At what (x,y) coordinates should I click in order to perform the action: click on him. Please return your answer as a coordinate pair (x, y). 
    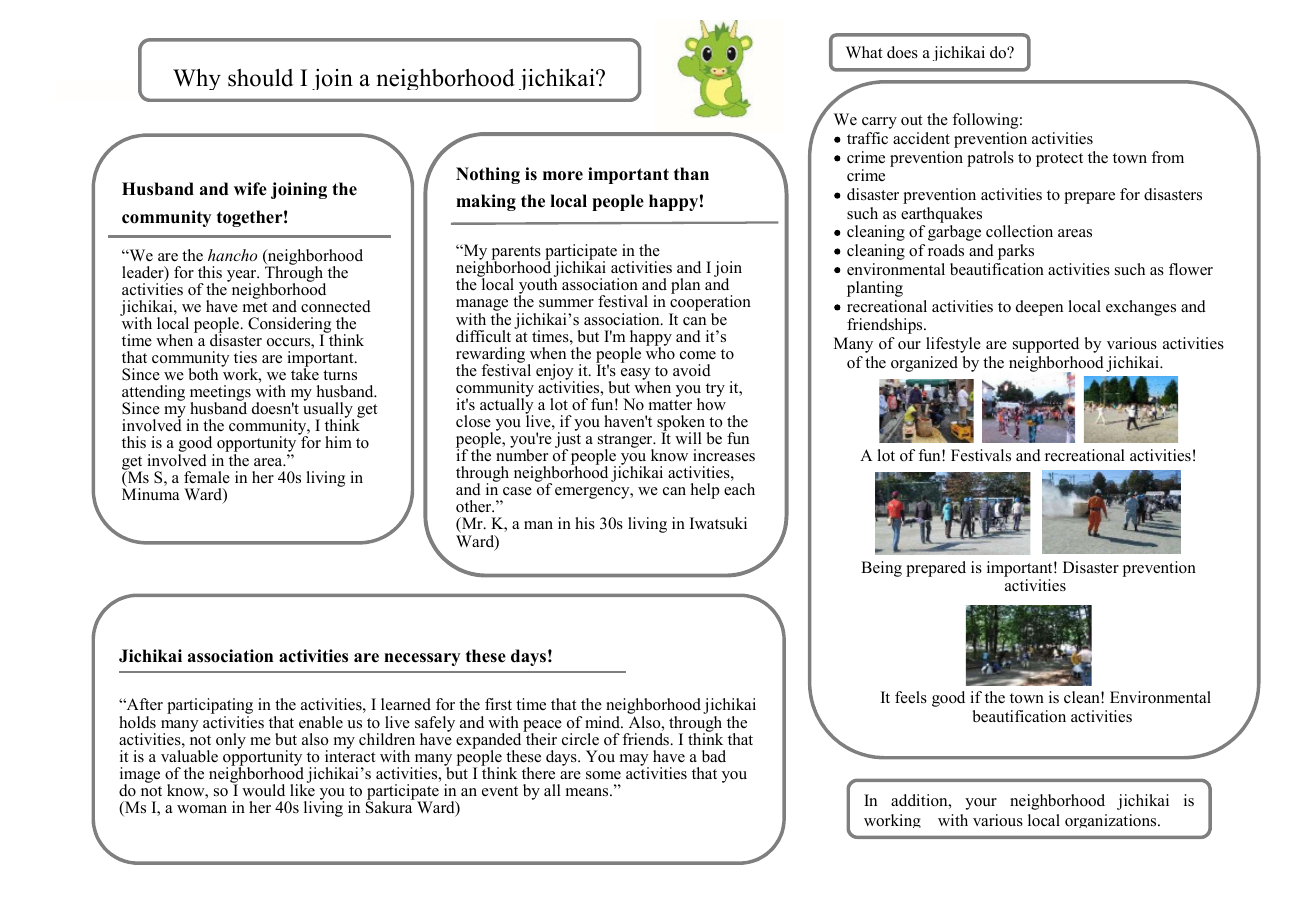
    Looking at the image, I should click on (338, 442).
